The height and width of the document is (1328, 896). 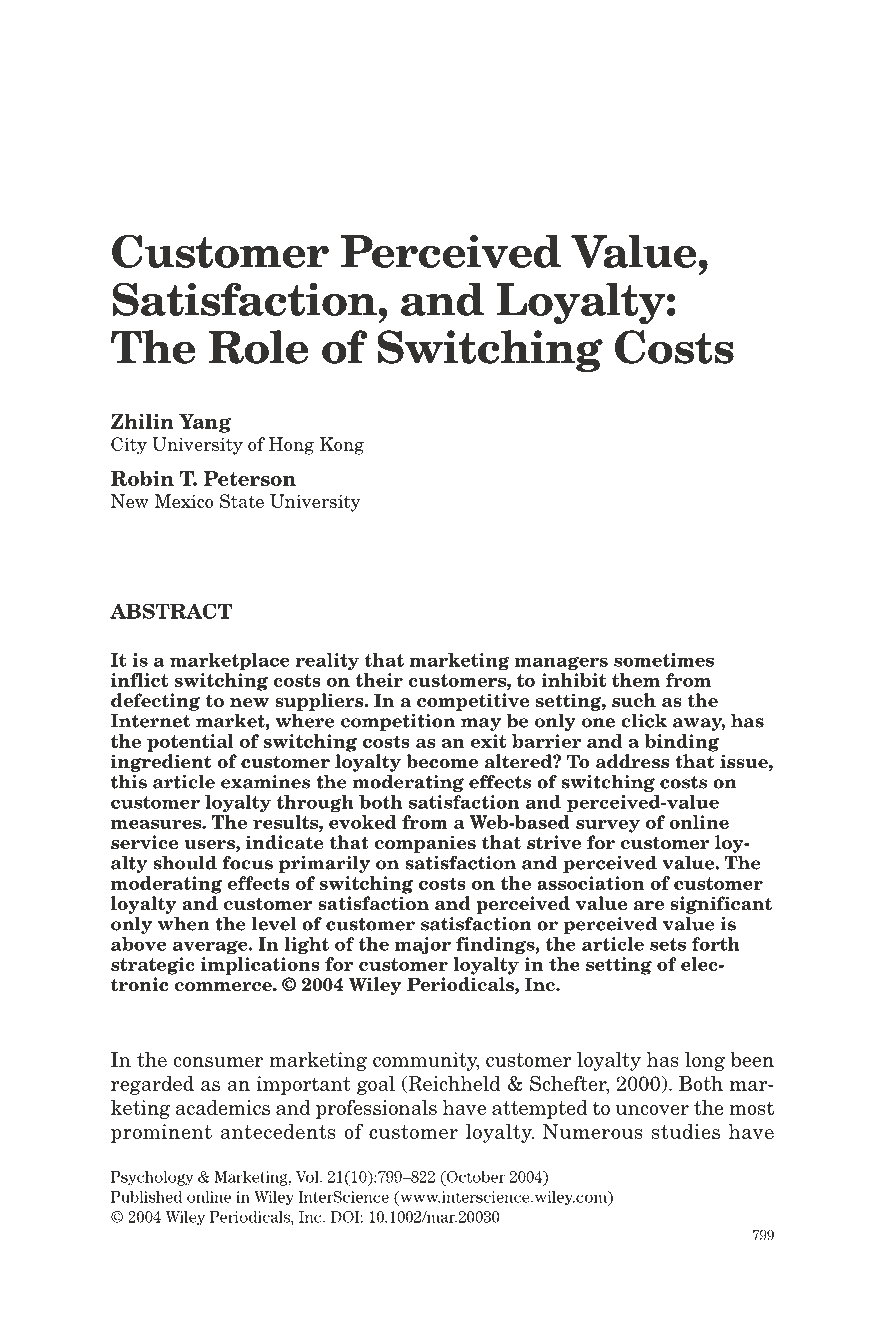 What do you see at coordinates (668, 944) in the document?
I see `sets` at bounding box center [668, 944].
